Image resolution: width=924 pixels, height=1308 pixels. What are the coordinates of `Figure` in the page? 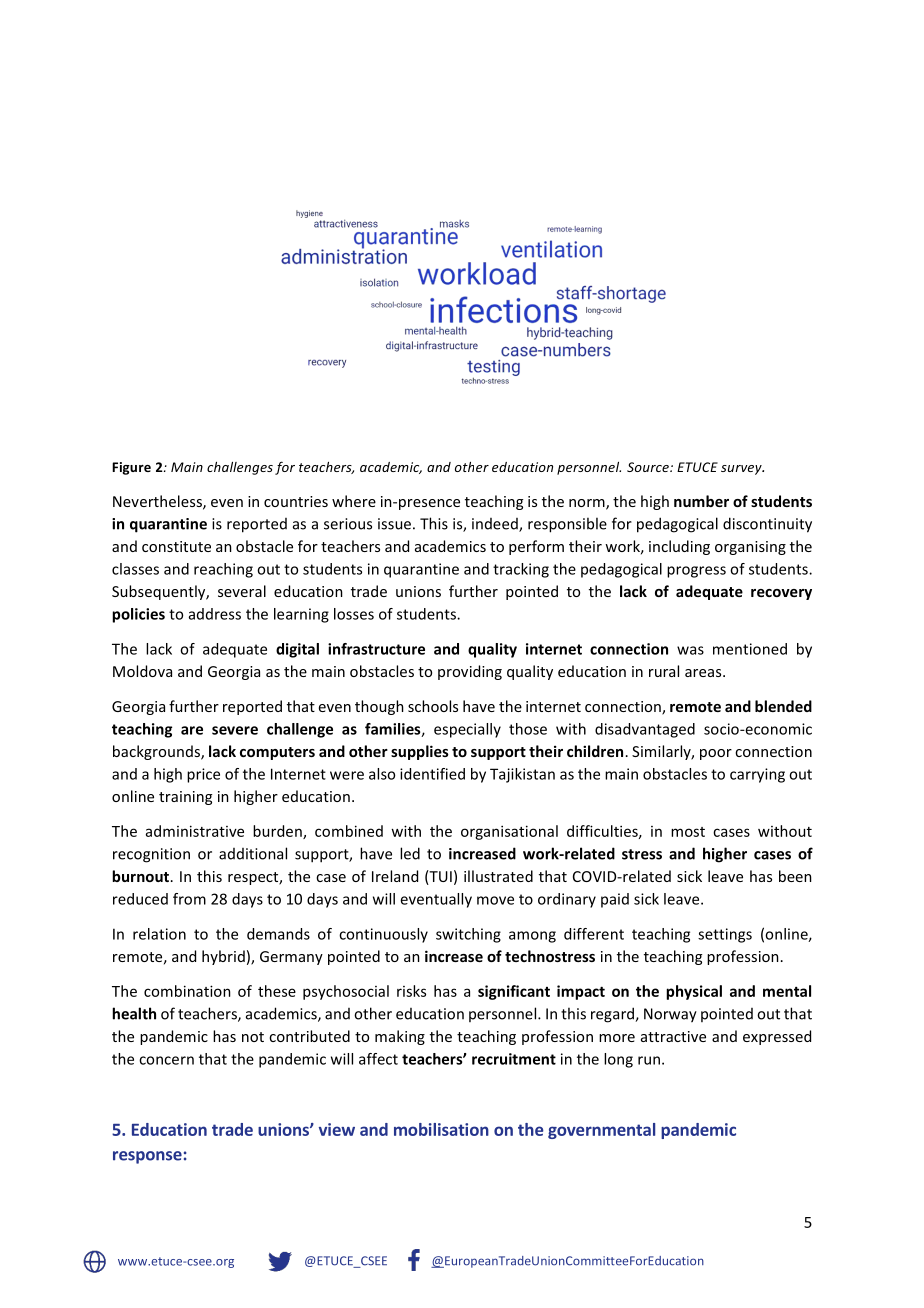 It's located at (131, 468).
